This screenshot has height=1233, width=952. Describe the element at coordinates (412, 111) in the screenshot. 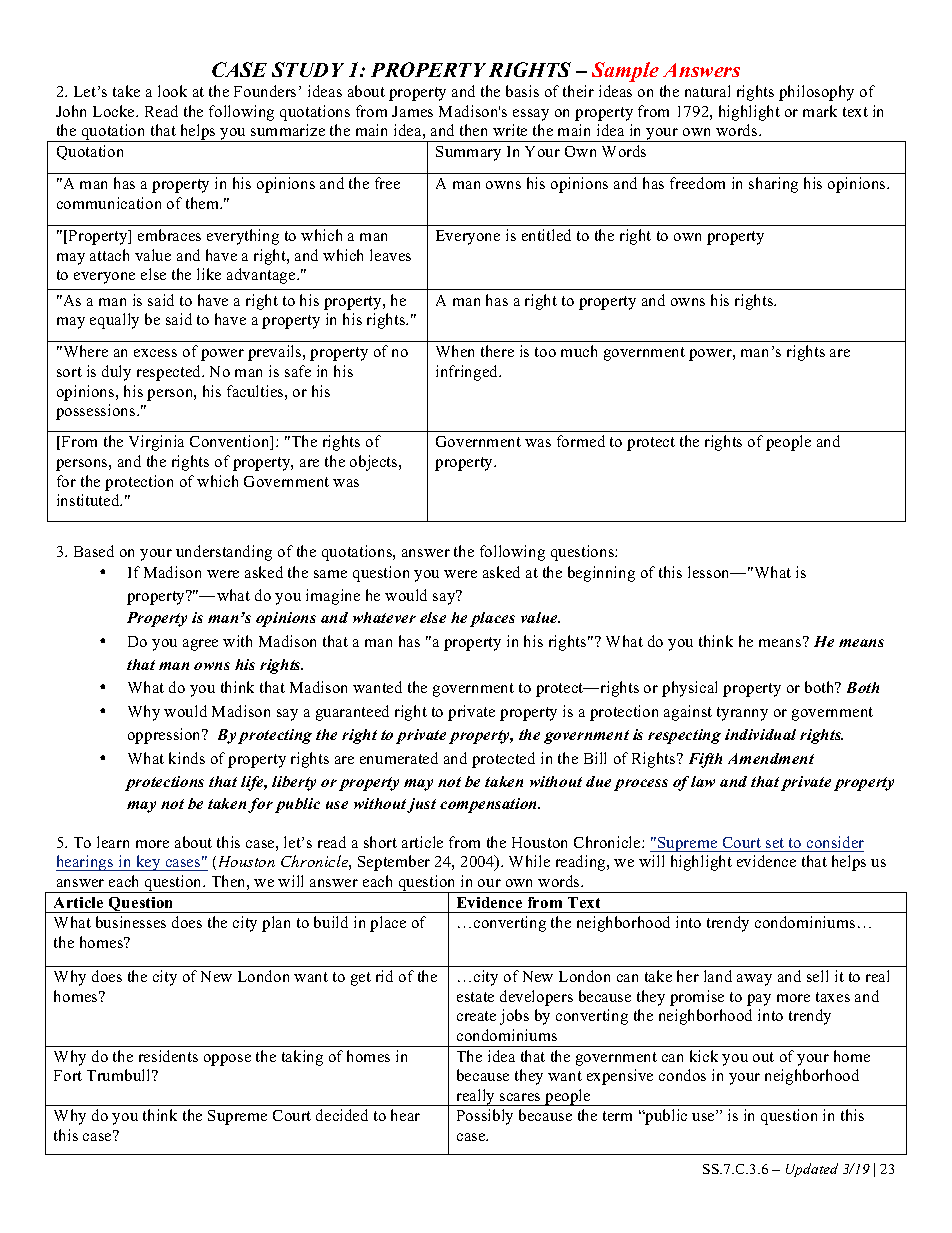

I see `James` at that location.
